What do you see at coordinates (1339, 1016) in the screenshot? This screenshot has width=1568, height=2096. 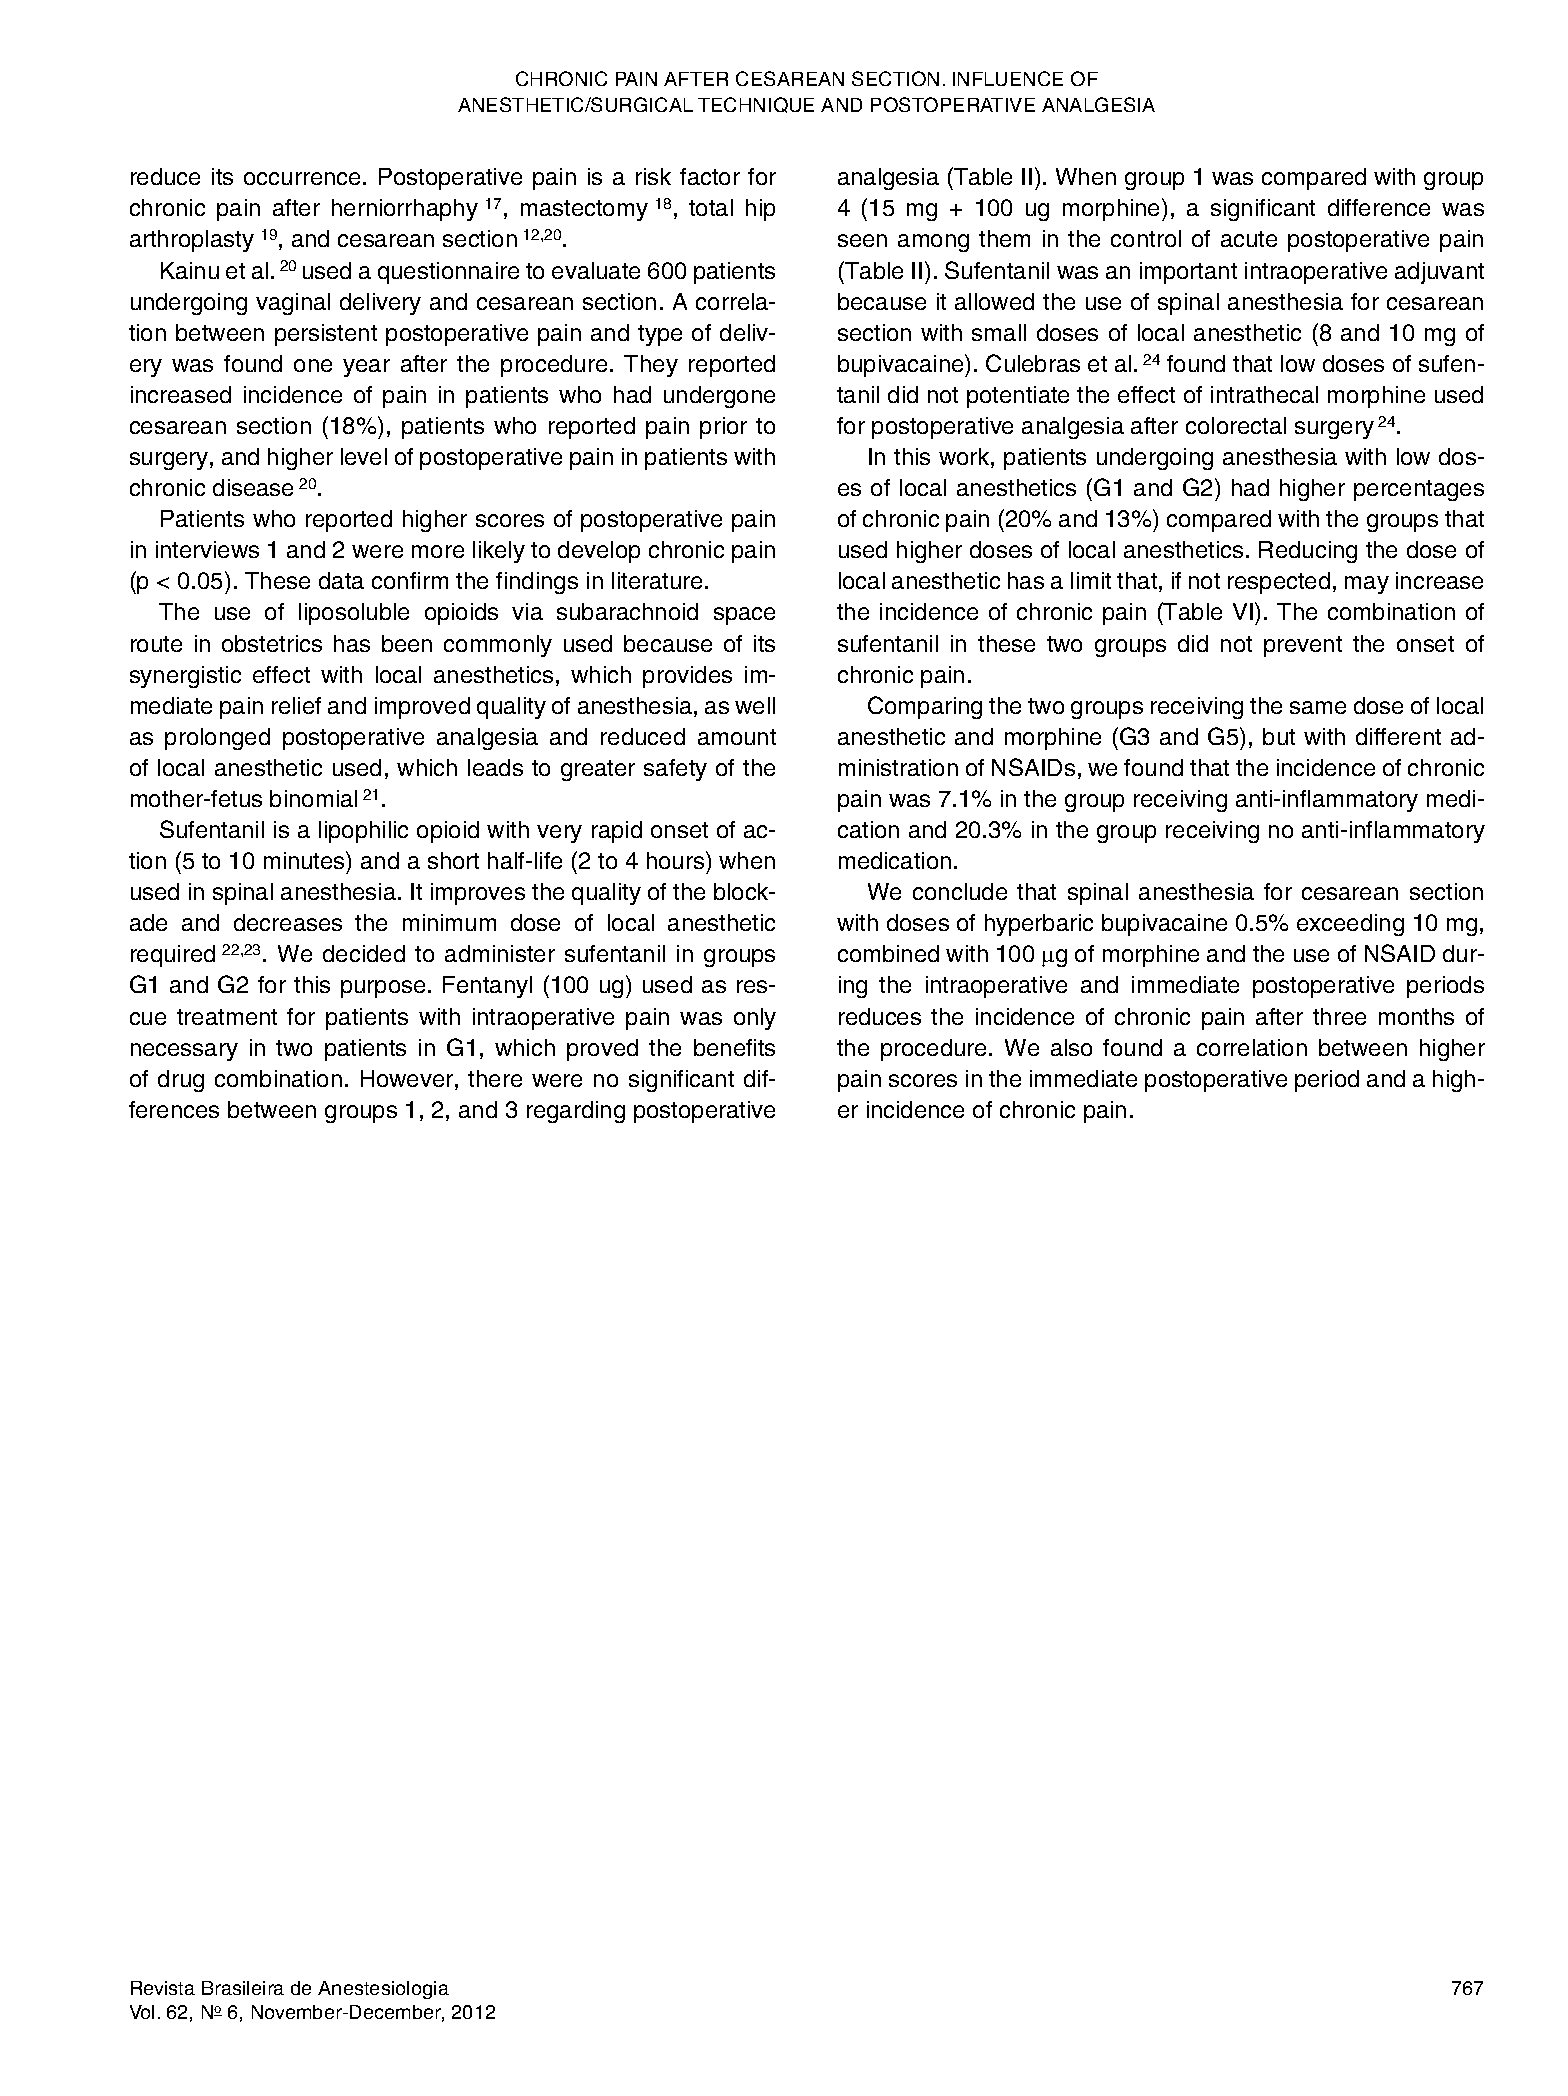 I see `three` at bounding box center [1339, 1016].
